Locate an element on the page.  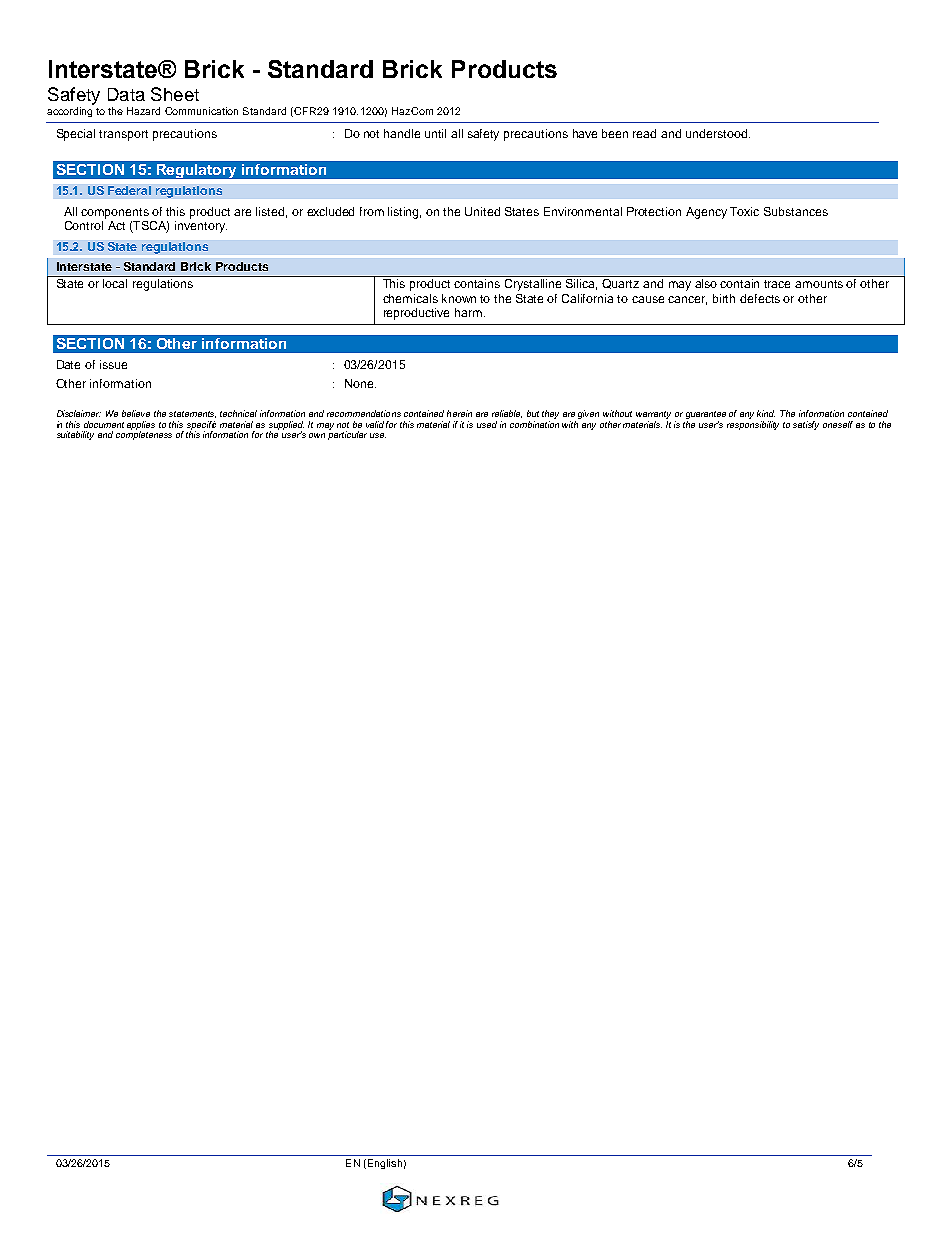
Hazard is located at coordinates (143, 111).
